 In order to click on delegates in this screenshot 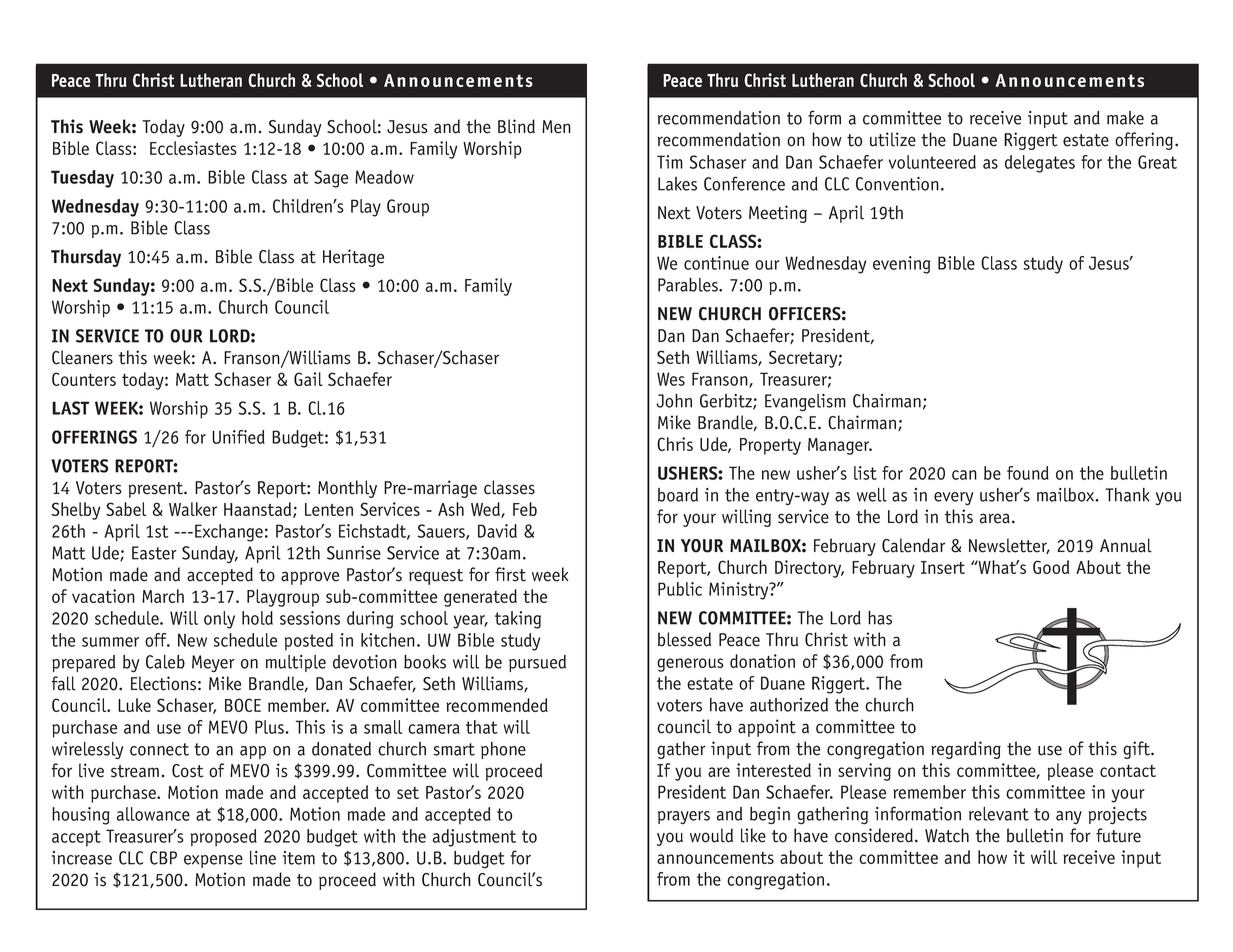, I will do `click(1040, 164)`.
